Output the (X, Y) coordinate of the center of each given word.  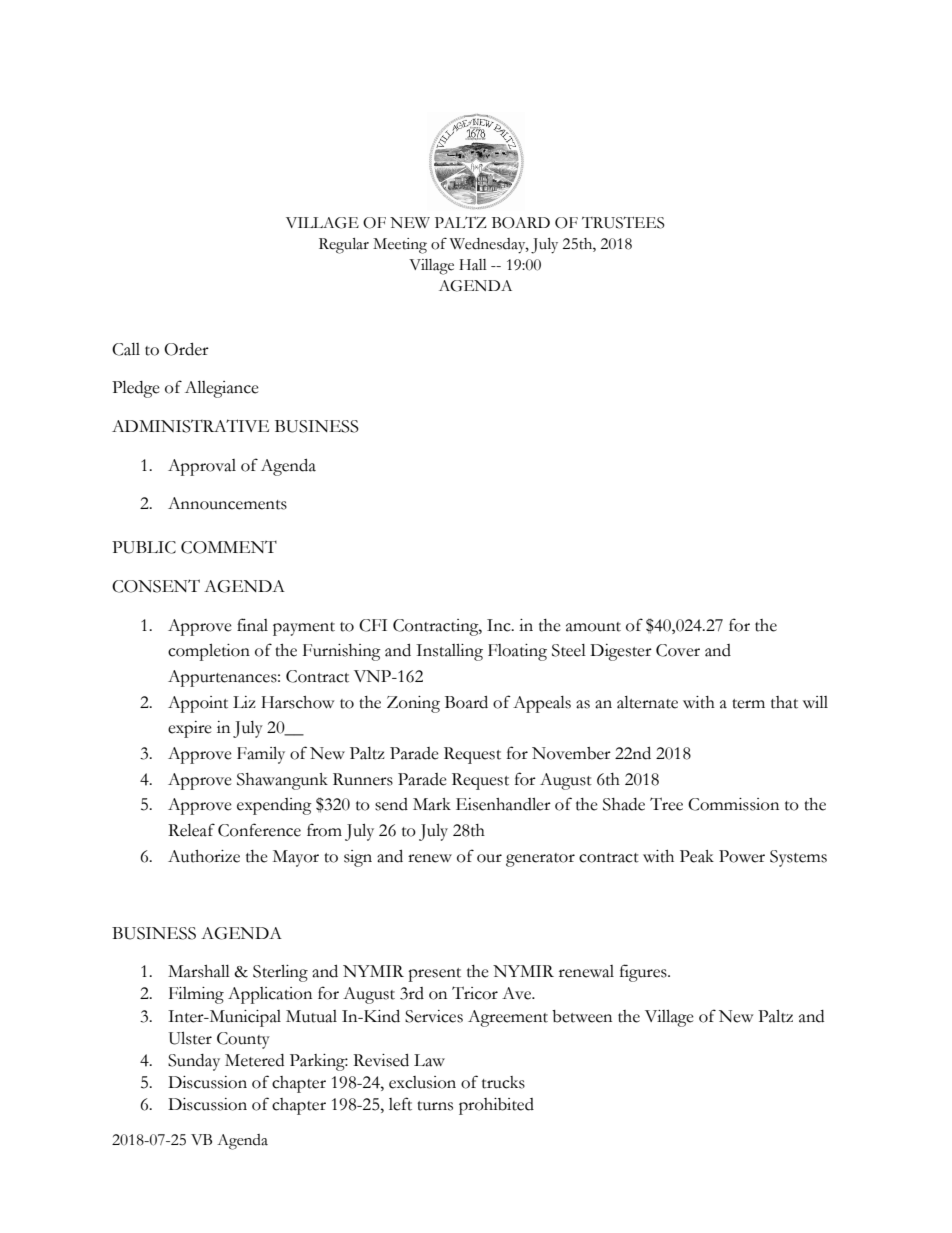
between (582, 1016)
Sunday (194, 1062)
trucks (503, 1082)
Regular (344, 246)
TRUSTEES (623, 222)
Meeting (400, 246)
